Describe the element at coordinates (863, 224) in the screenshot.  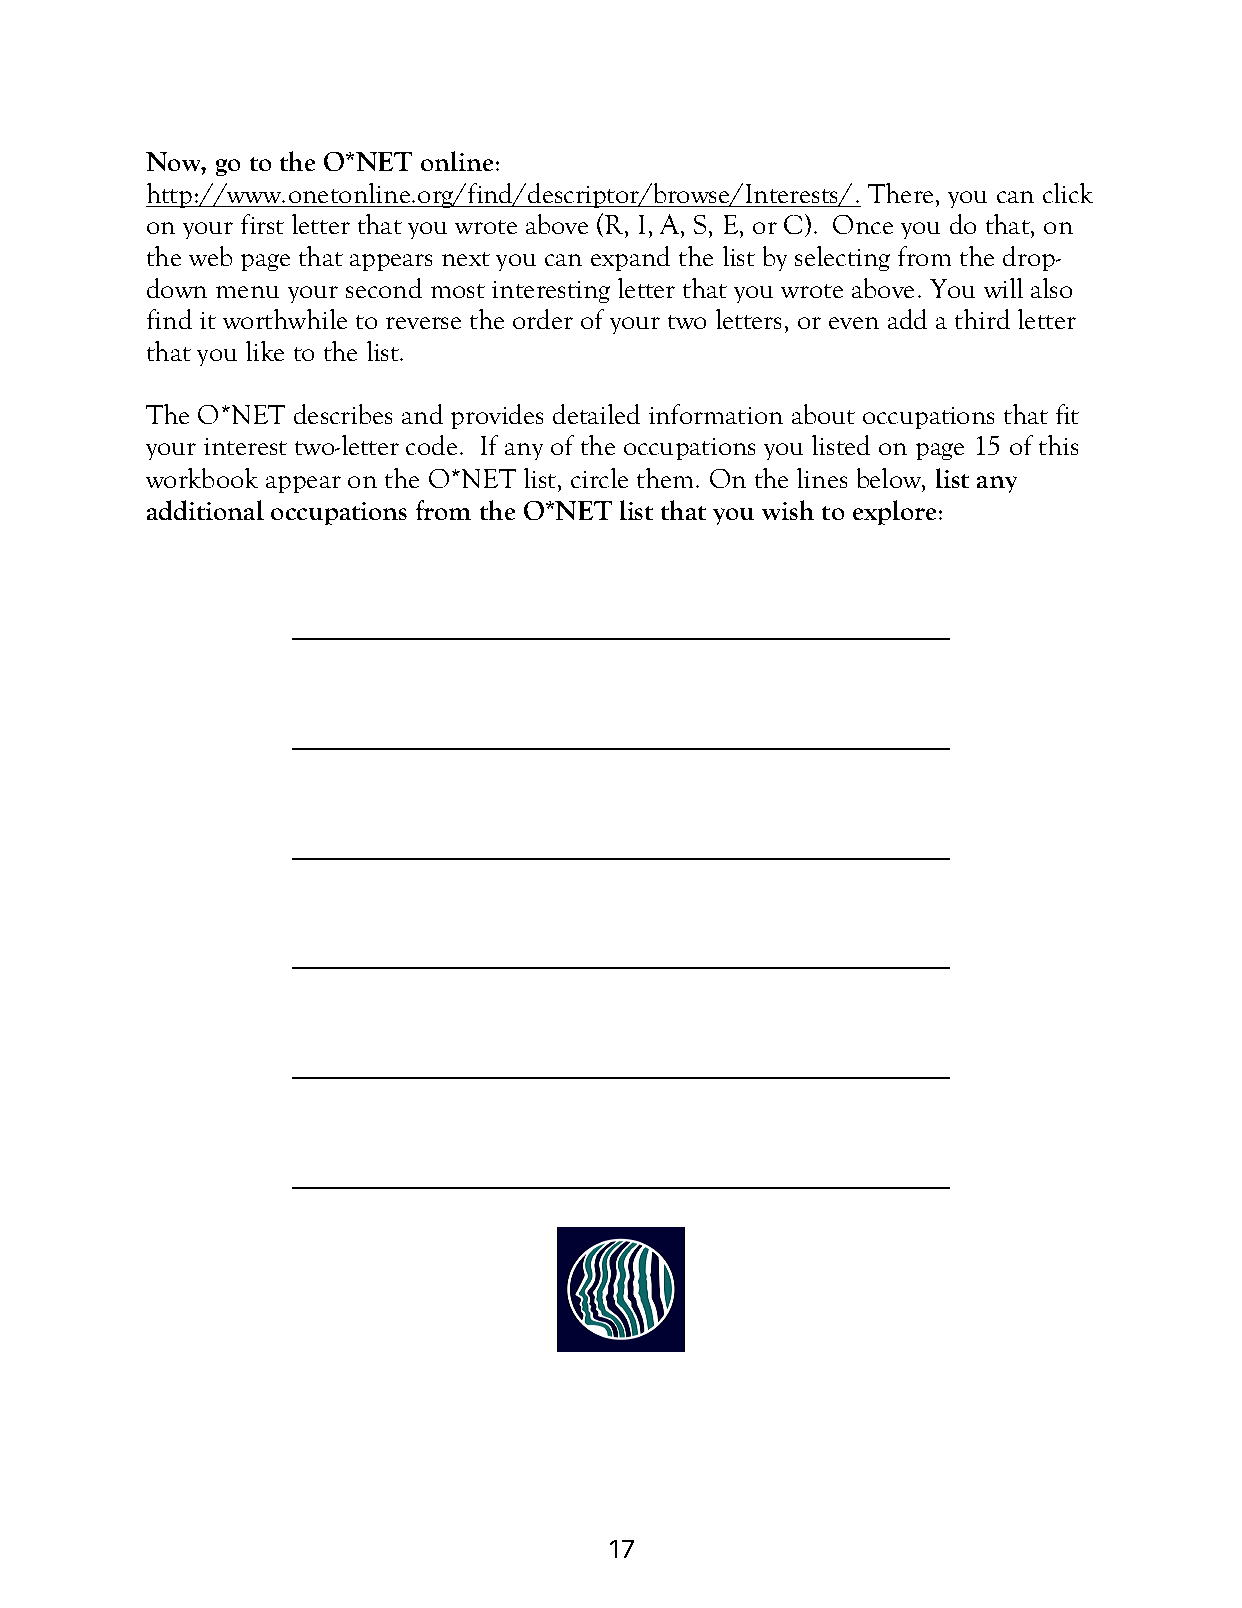
I see `Once` at that location.
